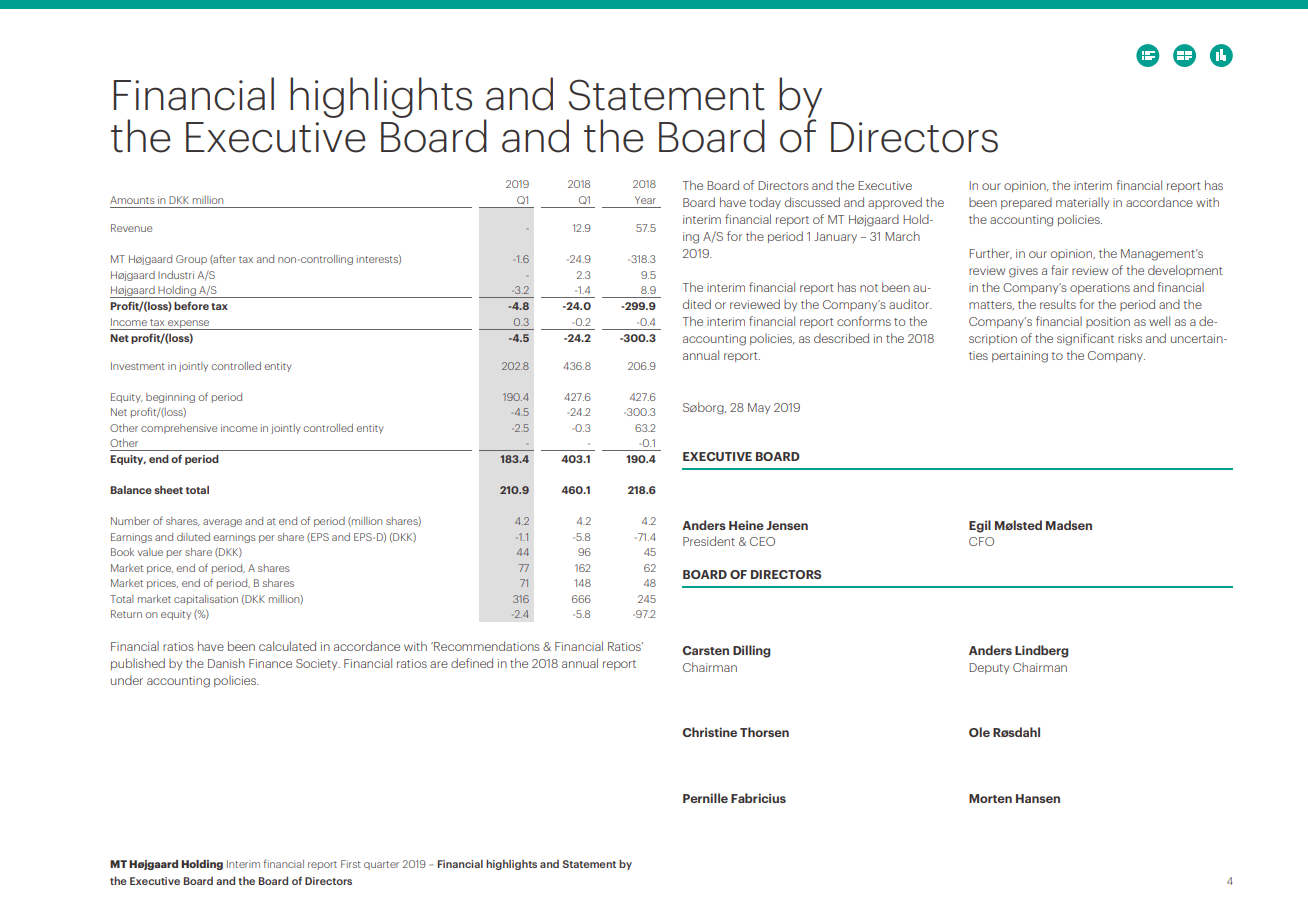 The height and width of the screenshot is (924, 1308). What do you see at coordinates (188, 325) in the screenshot?
I see `expense` at bounding box center [188, 325].
